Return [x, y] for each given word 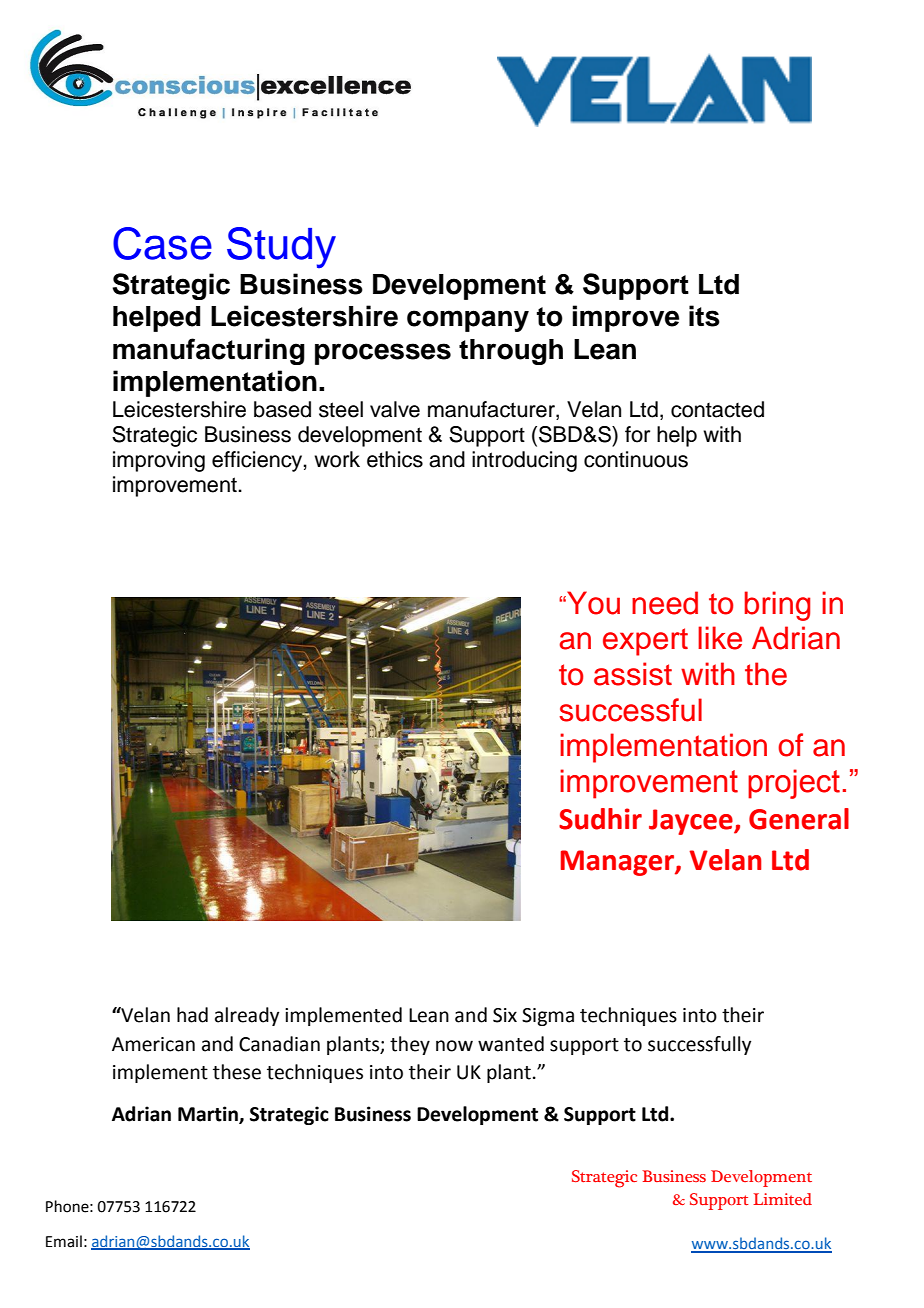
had [192, 1015]
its [704, 316]
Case [162, 243]
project [794, 784]
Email [64, 1241]
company [468, 321]
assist [633, 674]
